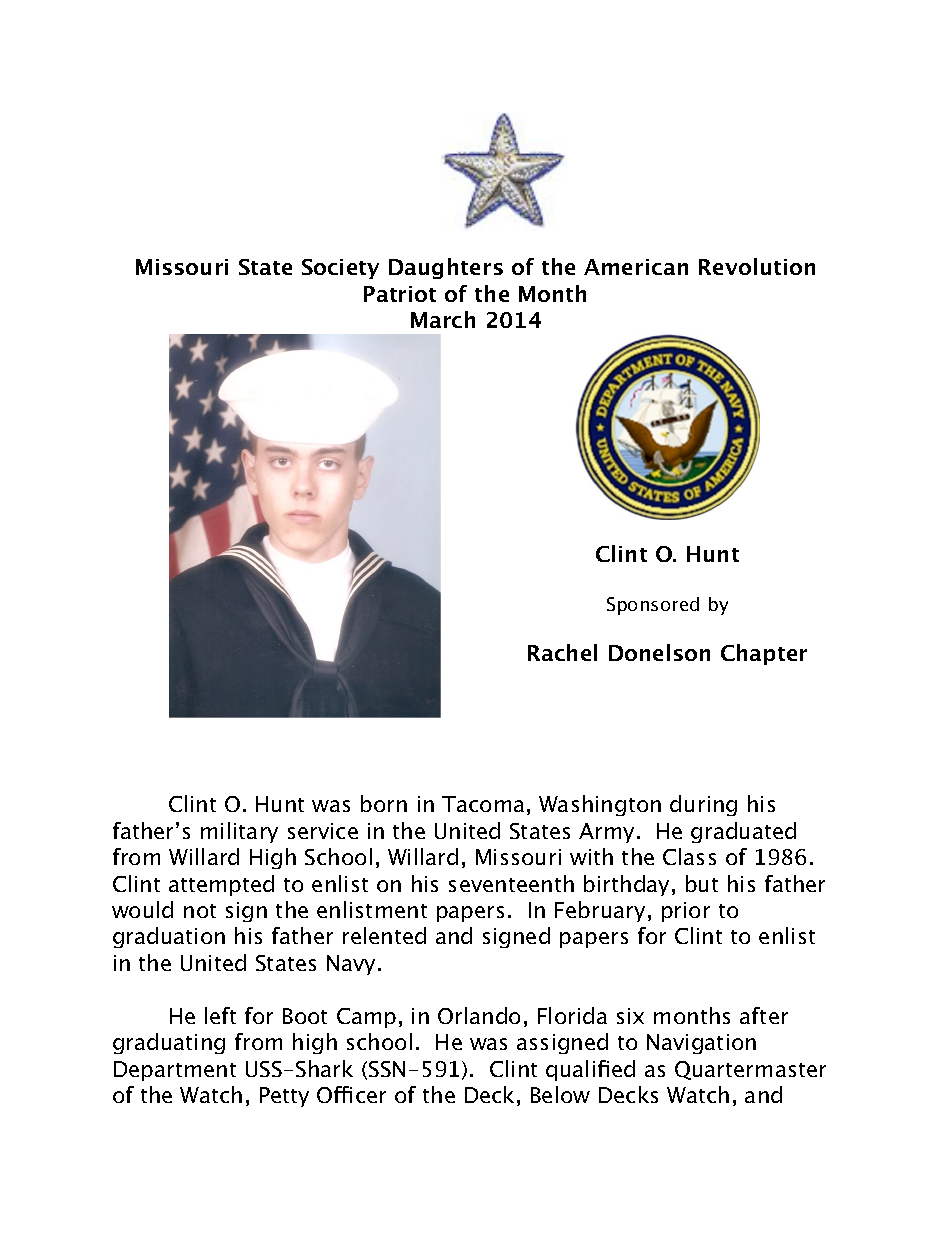  What do you see at coordinates (239, 832) in the page?
I see `military` at bounding box center [239, 832].
